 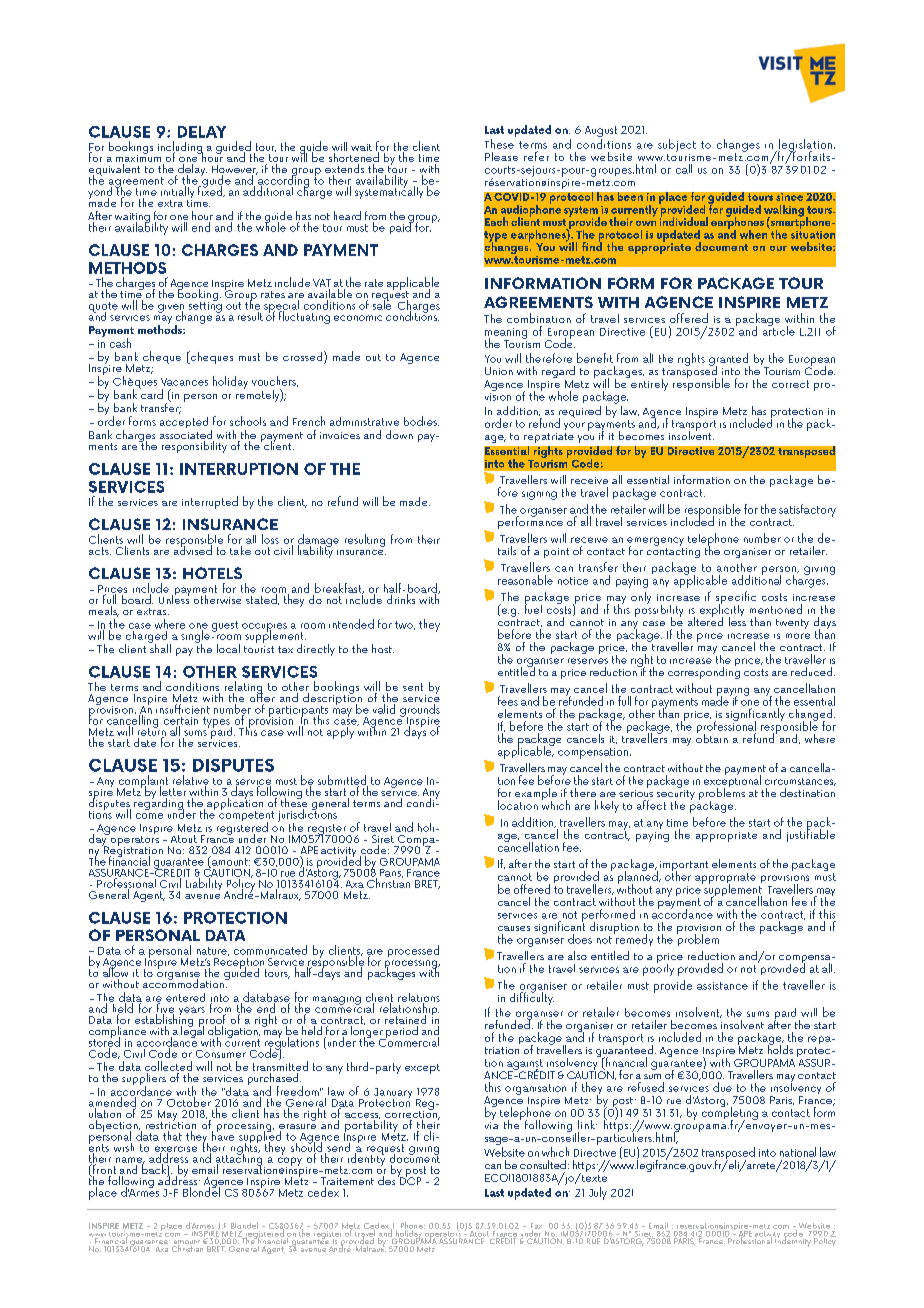 What do you see at coordinates (130, 1161) in the page?
I see `name` at bounding box center [130, 1161].
